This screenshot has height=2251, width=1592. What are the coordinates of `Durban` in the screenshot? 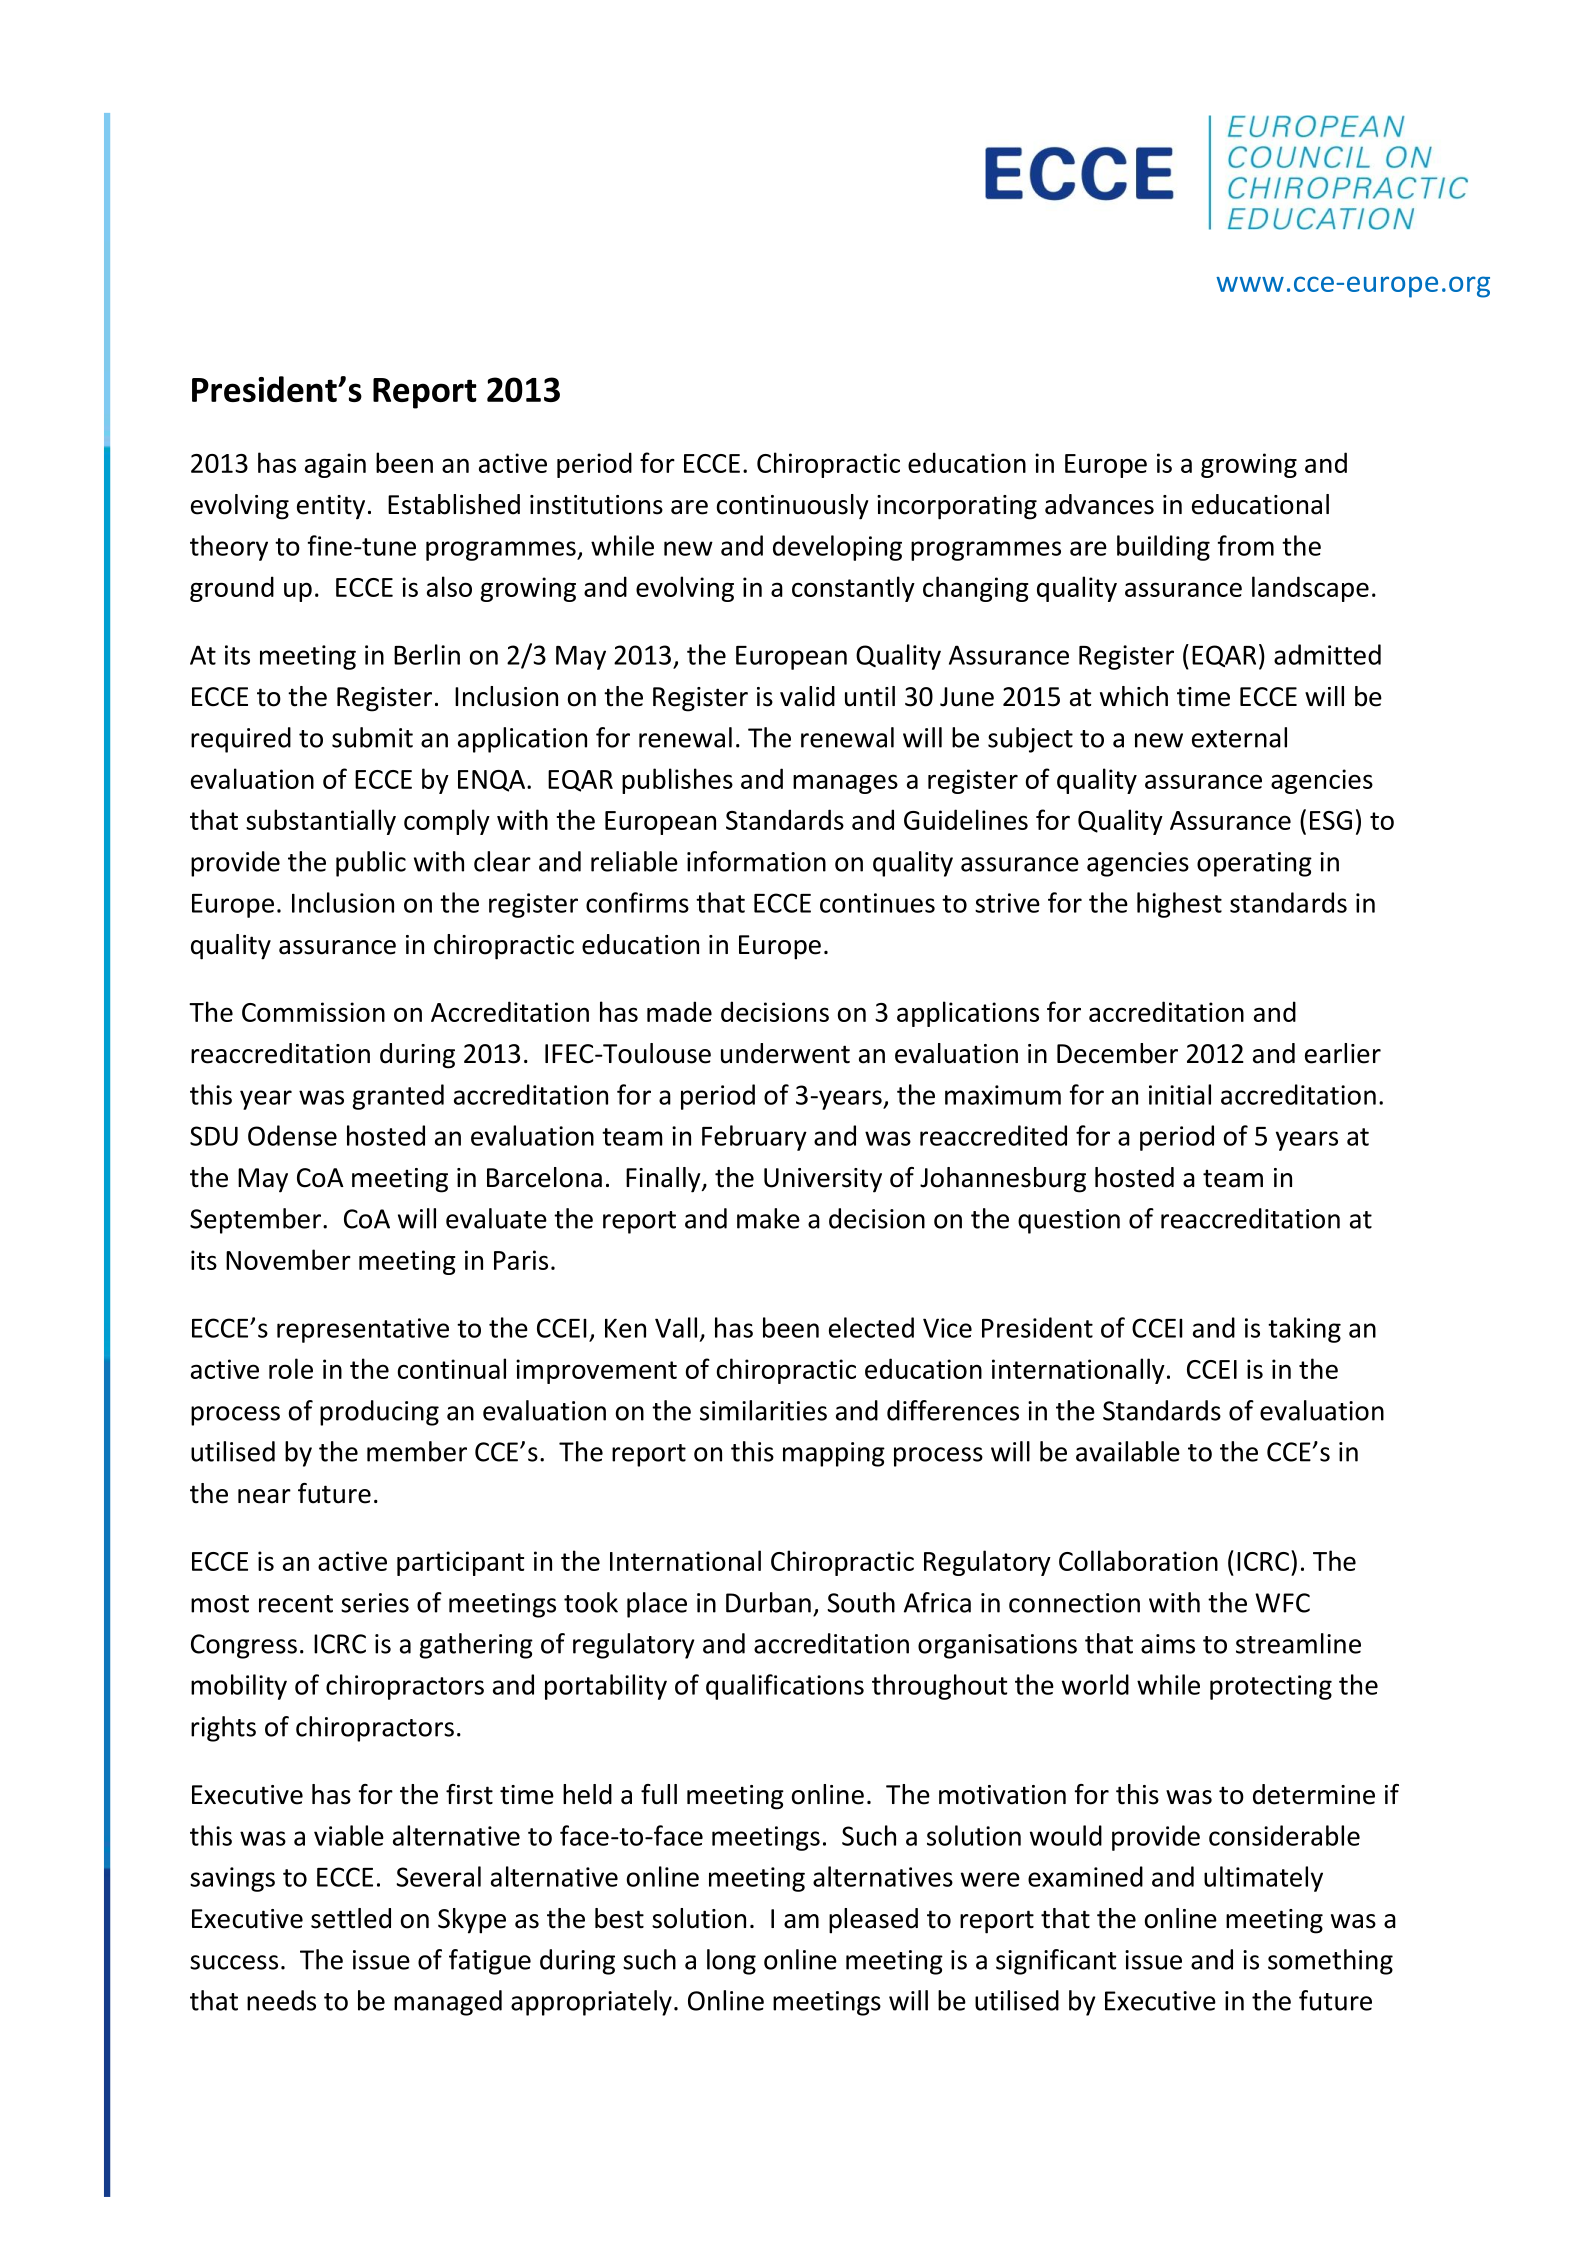 It's located at (768, 1602).
